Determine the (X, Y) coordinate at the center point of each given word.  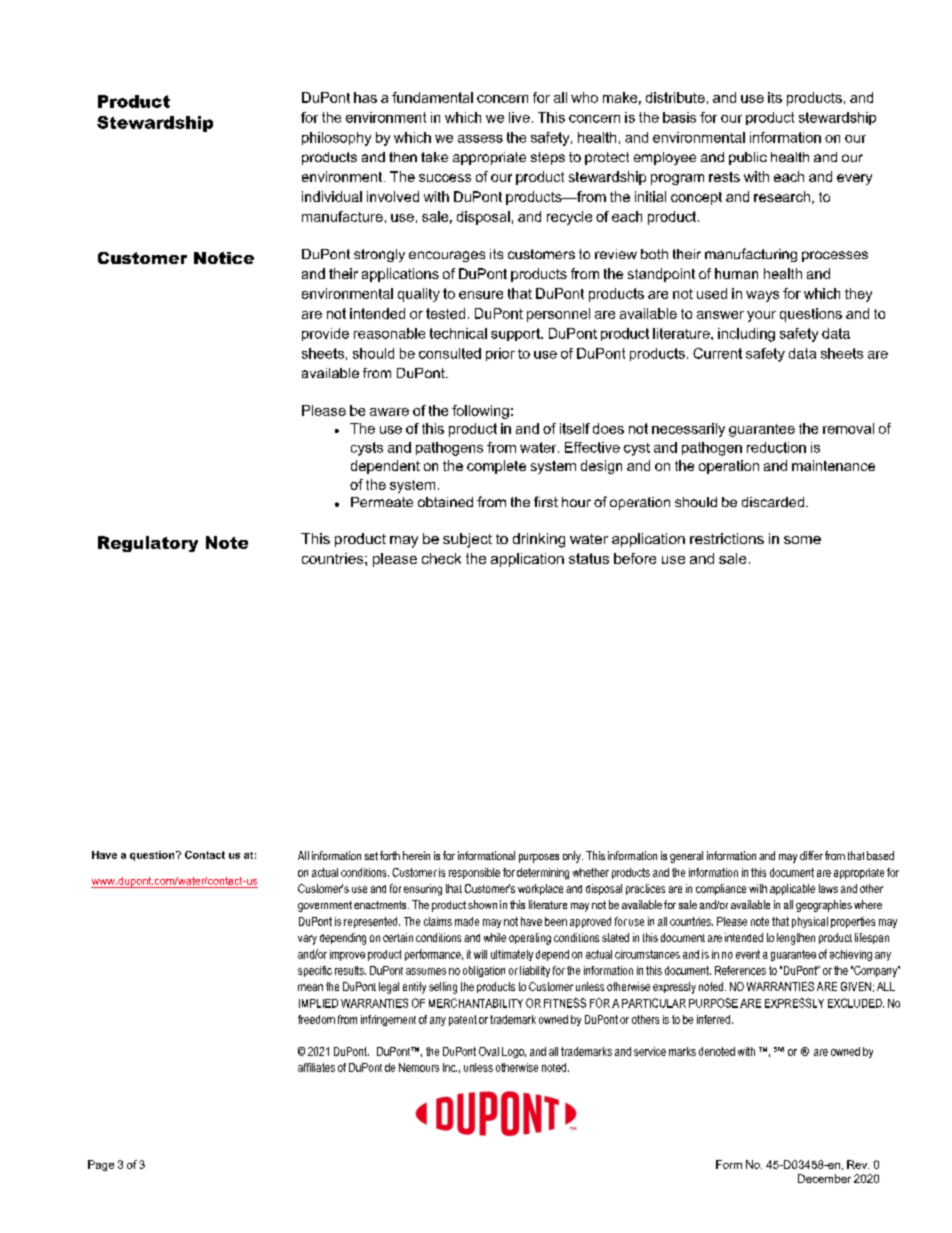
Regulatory (148, 544)
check (441, 558)
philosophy (336, 139)
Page (101, 1165)
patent (463, 1020)
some (802, 540)
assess (480, 139)
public (748, 158)
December (824, 1178)
